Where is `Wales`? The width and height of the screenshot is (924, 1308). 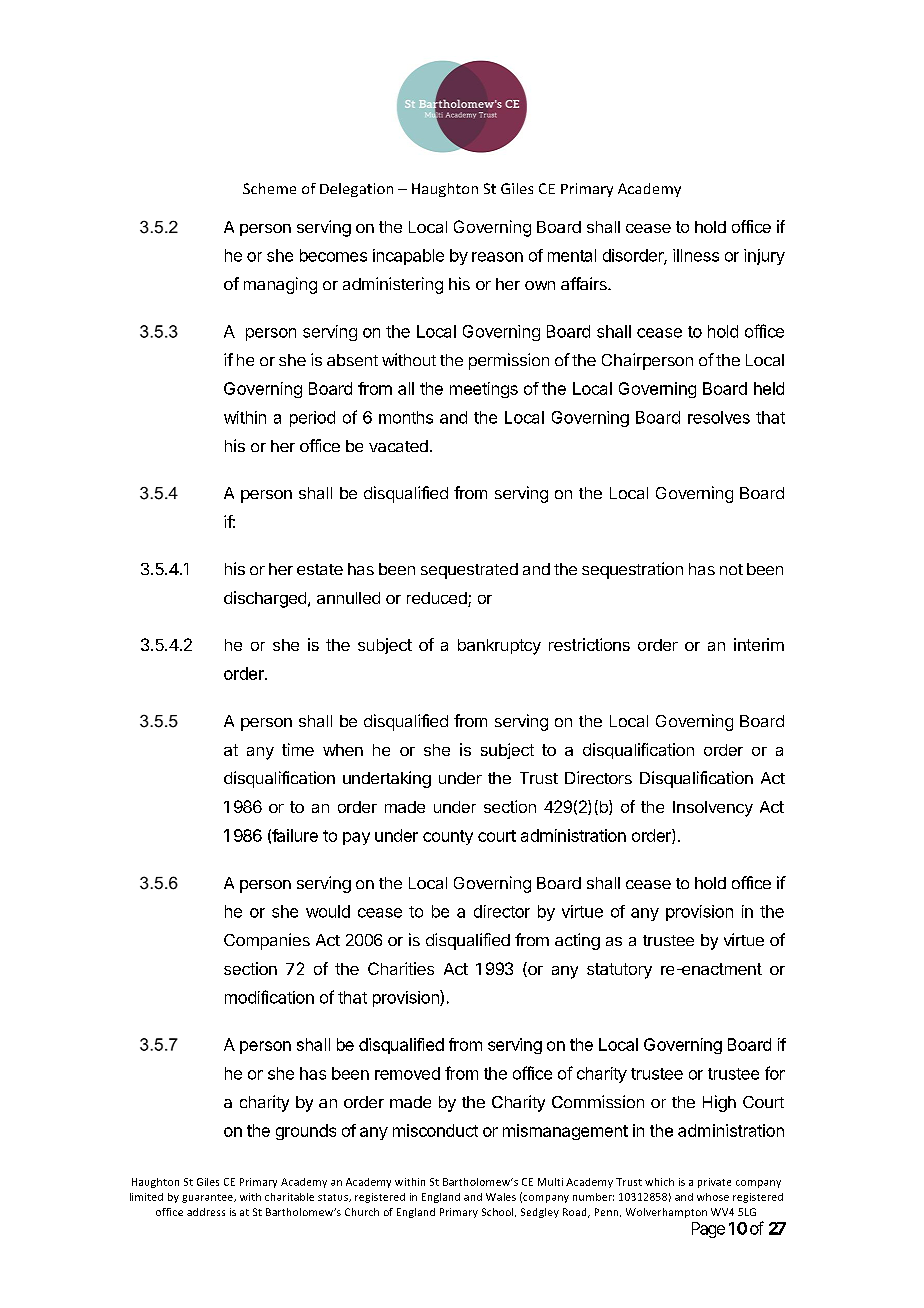
Wales is located at coordinates (501, 1197).
